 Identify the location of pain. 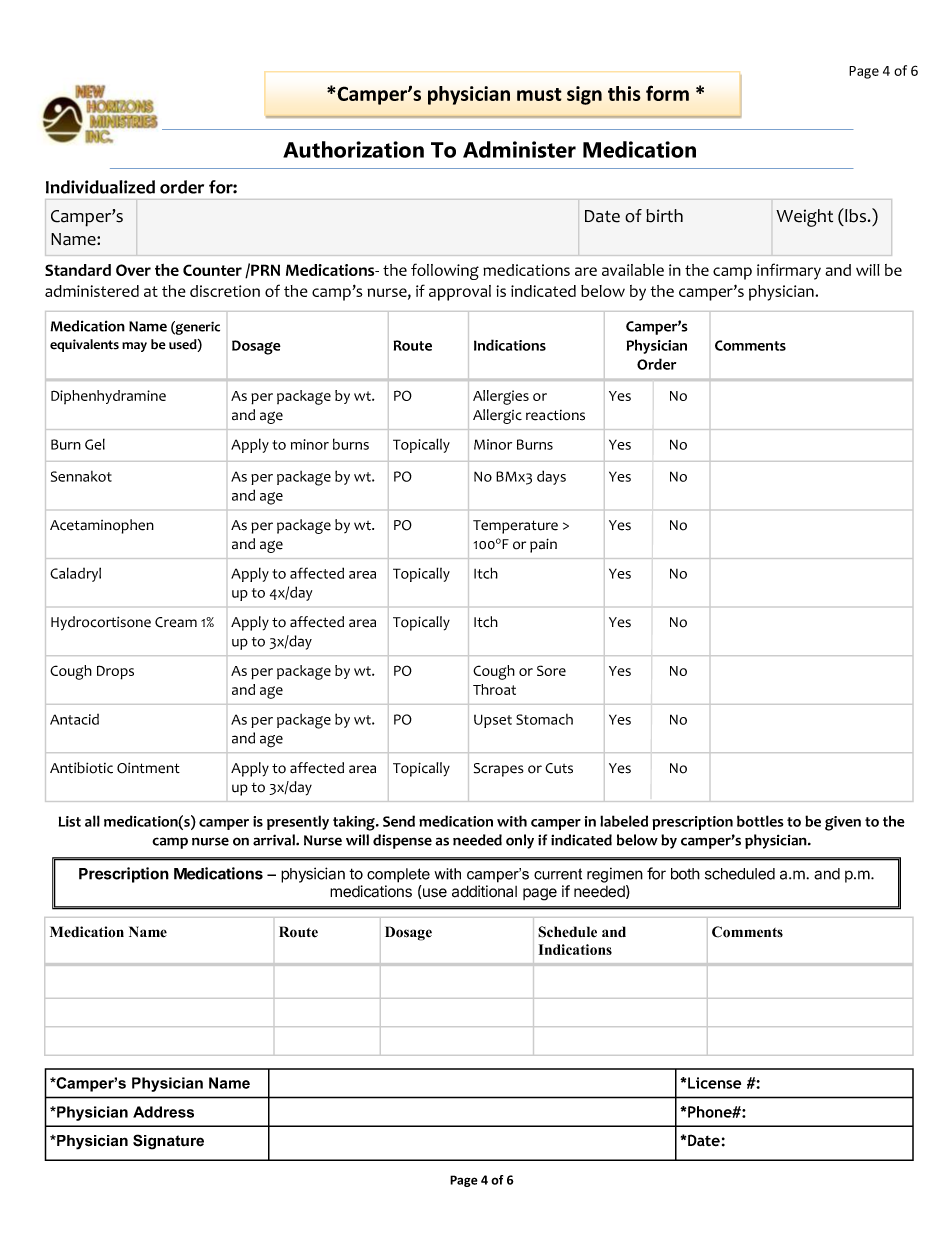
(543, 545).
